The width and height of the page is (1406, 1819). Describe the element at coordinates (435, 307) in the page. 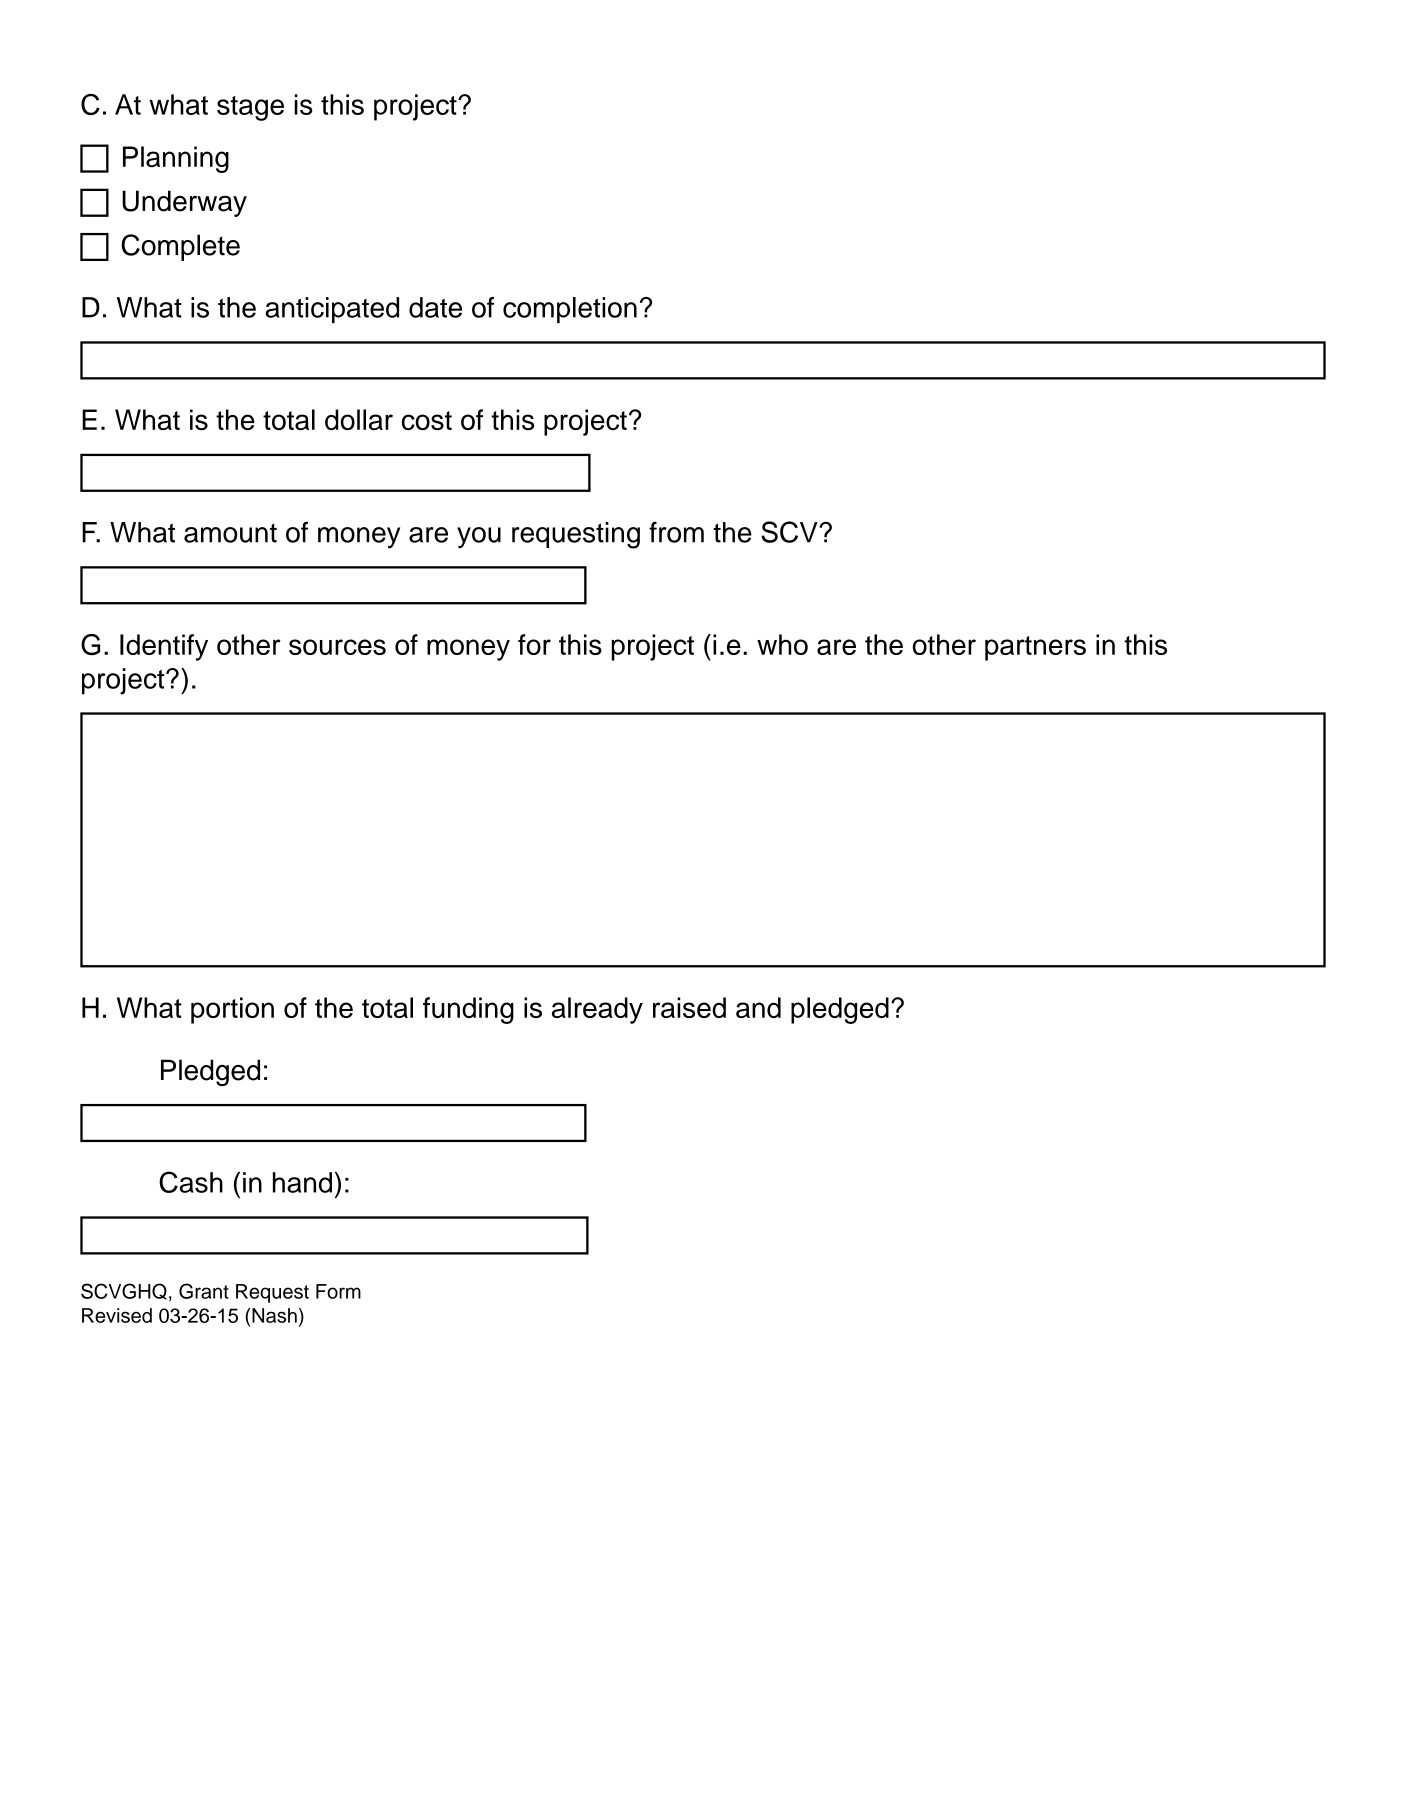

I see `date` at that location.
